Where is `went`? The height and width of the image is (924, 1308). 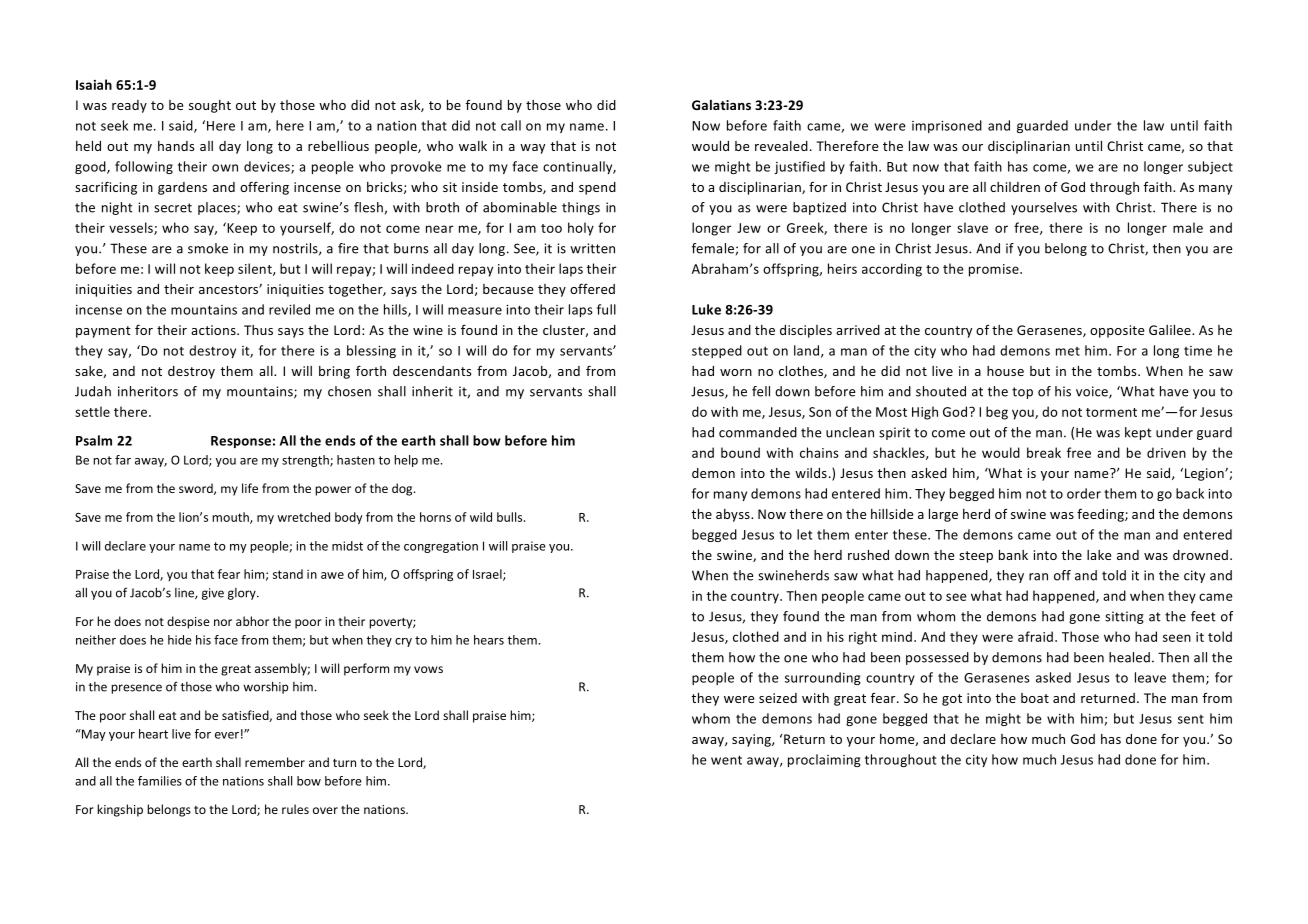
went is located at coordinates (726, 760).
